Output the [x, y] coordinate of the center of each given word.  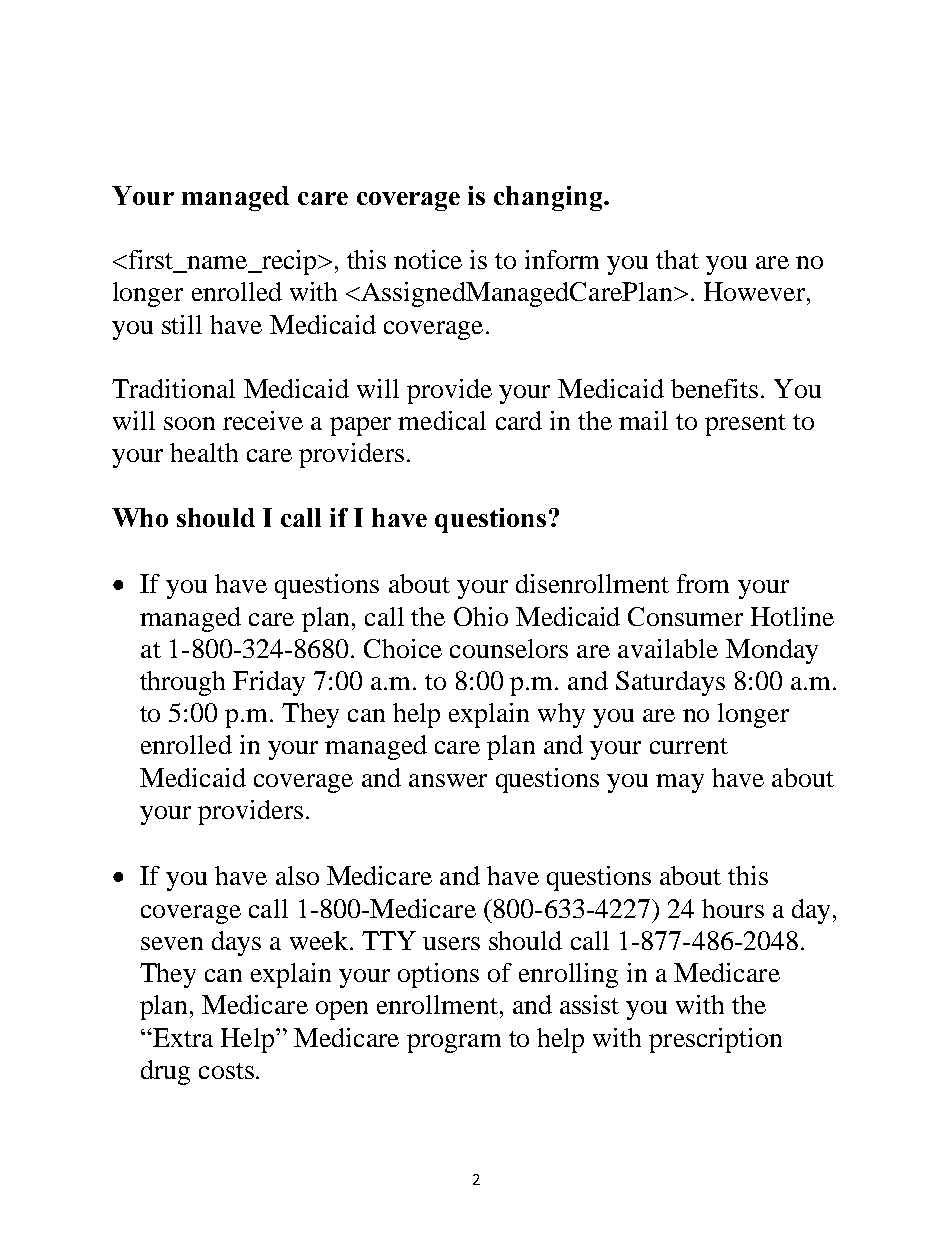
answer [448, 780]
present [745, 425]
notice [428, 259]
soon [189, 423]
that [677, 259]
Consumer [685, 616]
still [182, 324]
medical [442, 420]
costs [226, 1071]
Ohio [481, 616]
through [182, 683]
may [680, 783]
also [297, 875]
